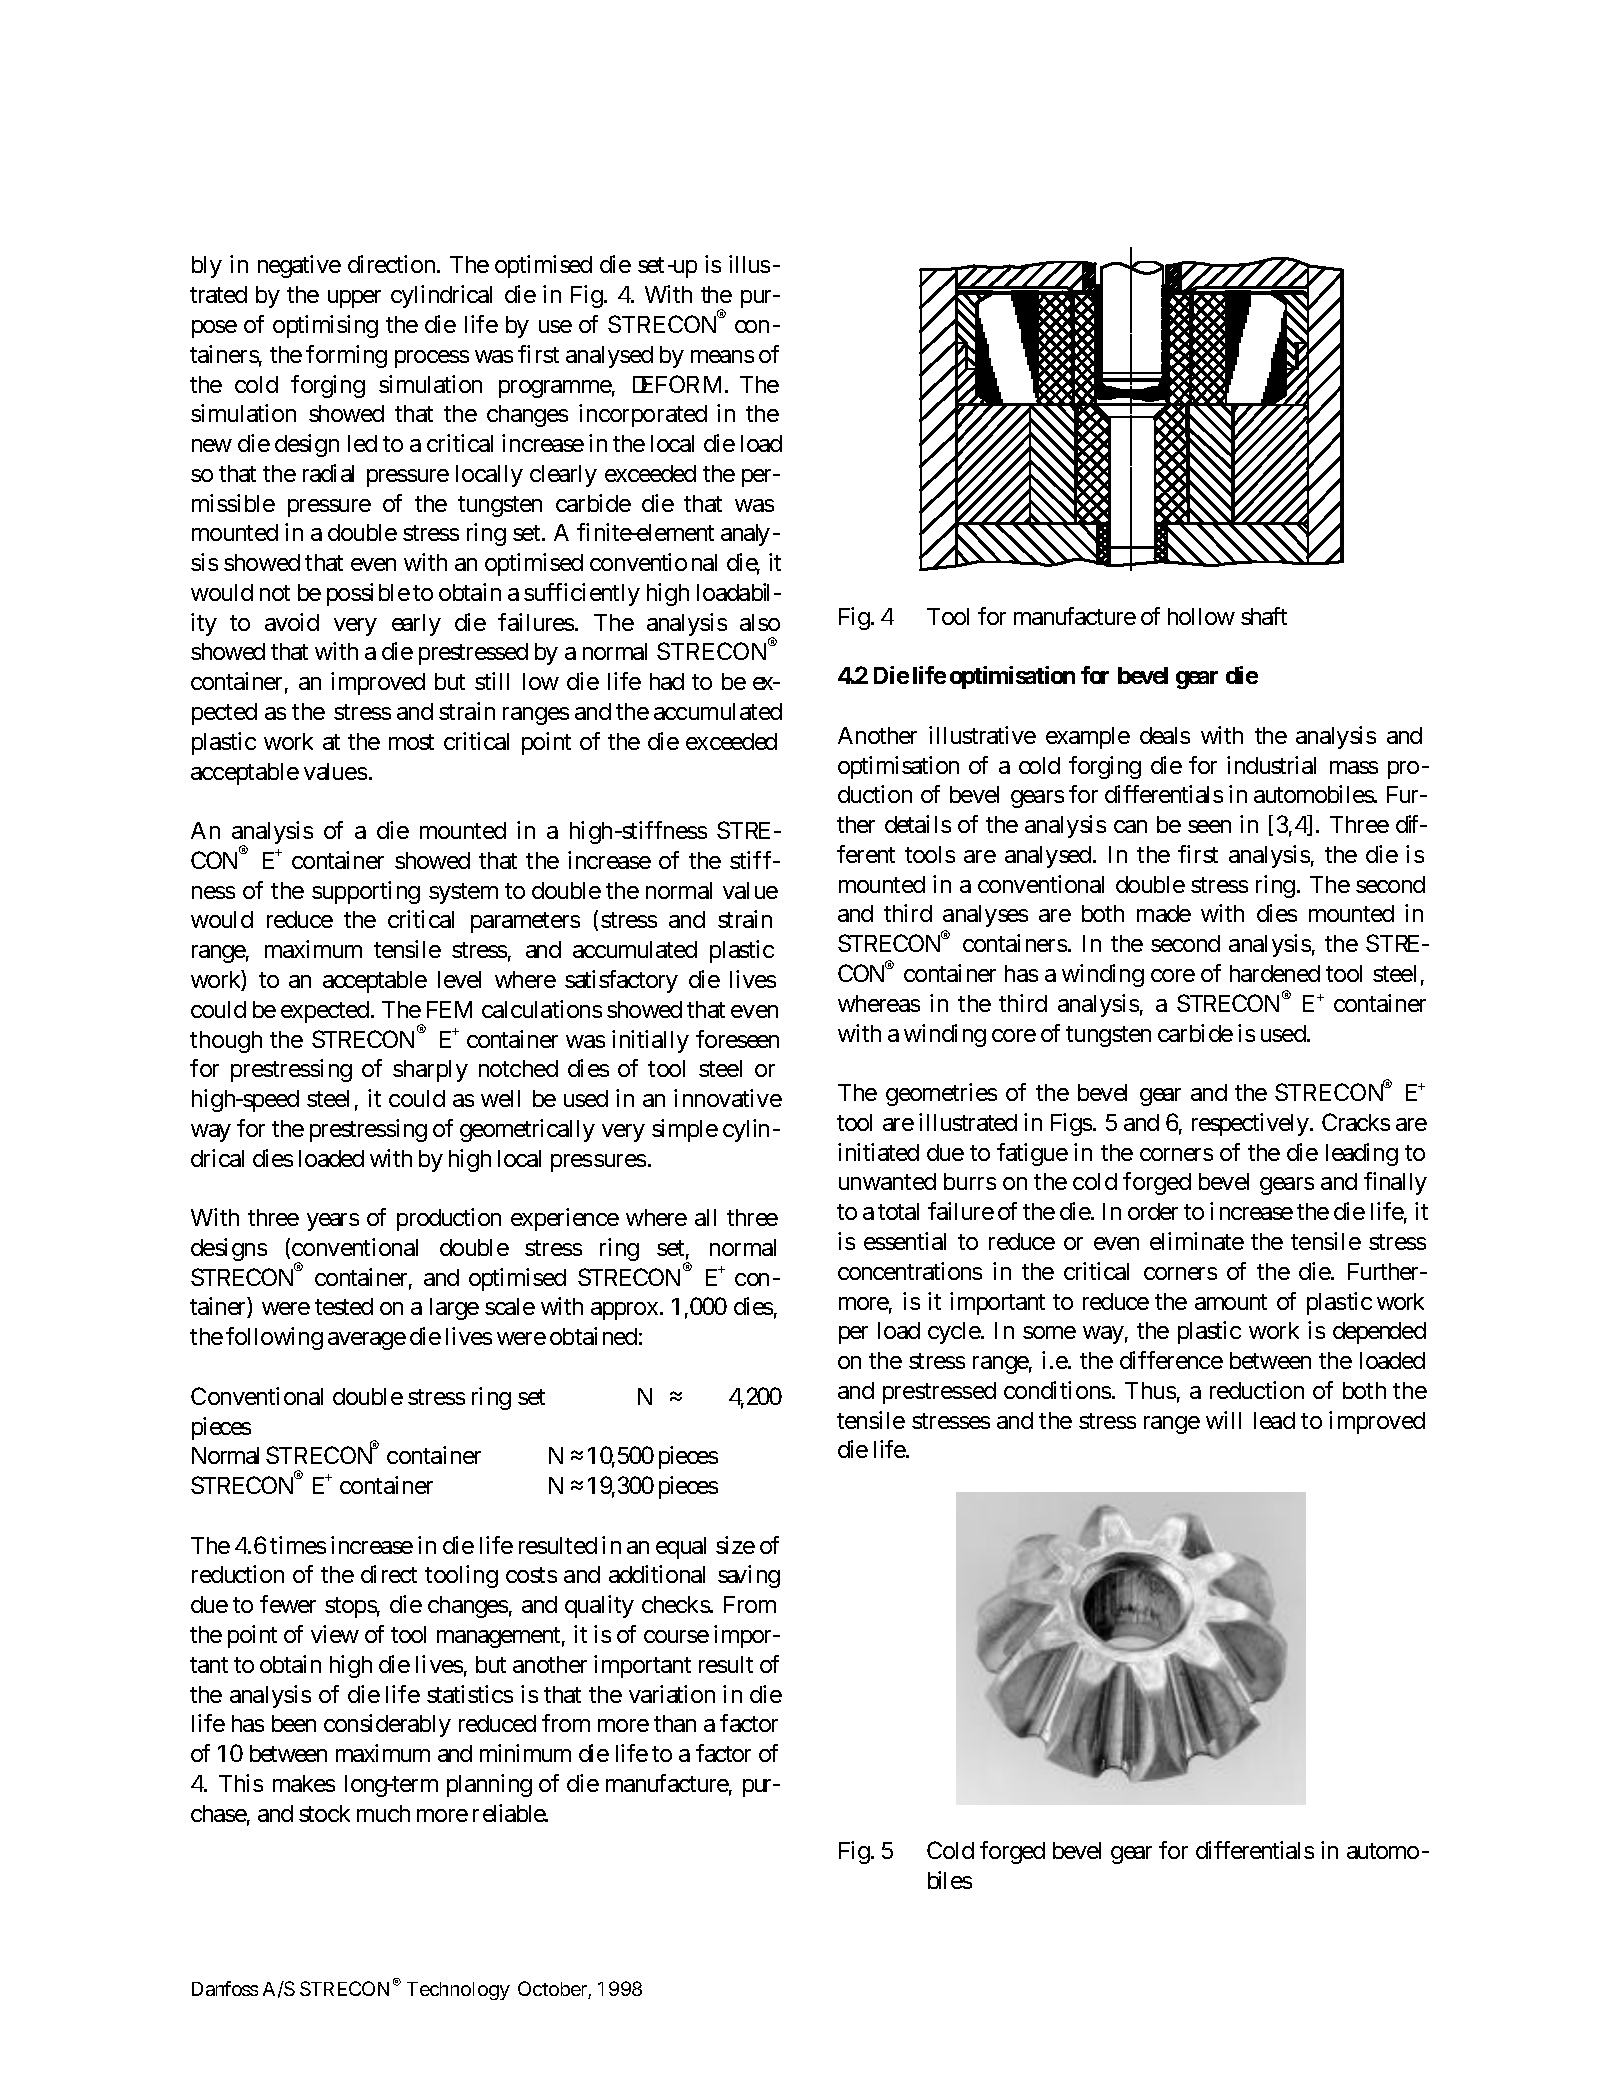 Image resolution: width=1619 pixels, height=2096 pixels. What do you see at coordinates (553, 1990) in the screenshot?
I see `October` at bounding box center [553, 1990].
